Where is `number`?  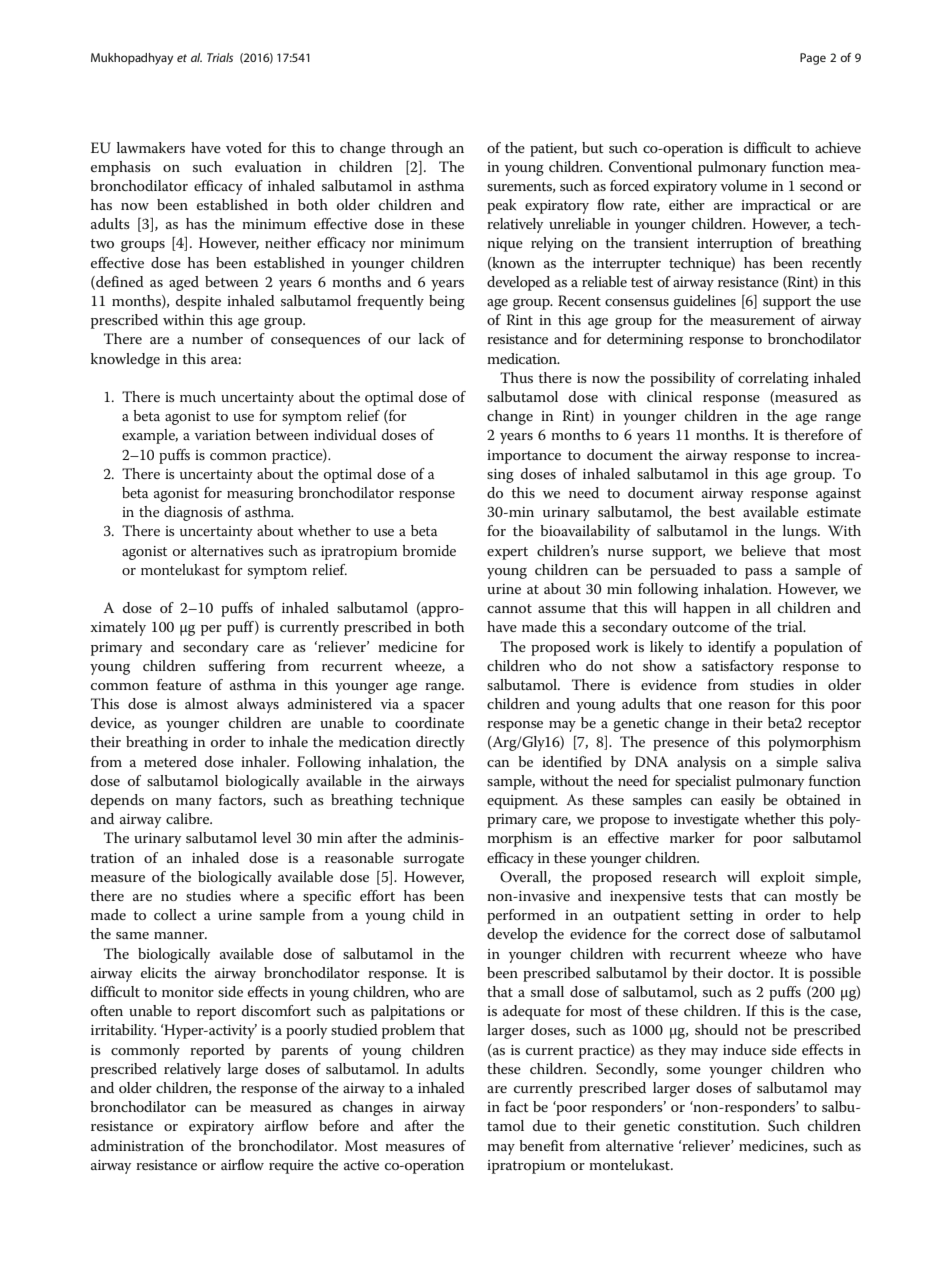
number is located at coordinates (217, 338).
